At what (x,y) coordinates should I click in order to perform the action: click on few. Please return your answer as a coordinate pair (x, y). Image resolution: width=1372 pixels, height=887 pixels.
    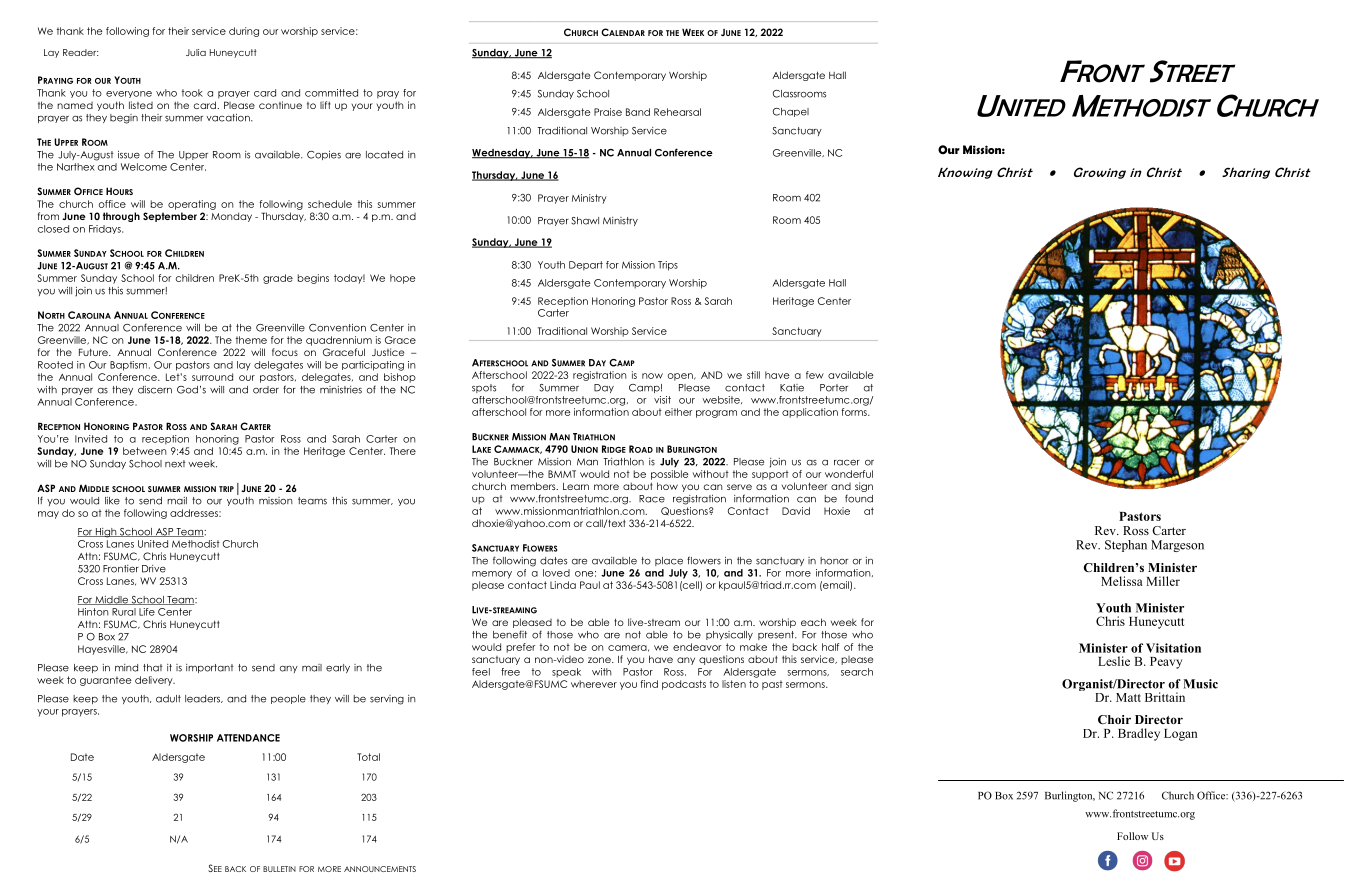
    Looking at the image, I should click on (815, 375).
